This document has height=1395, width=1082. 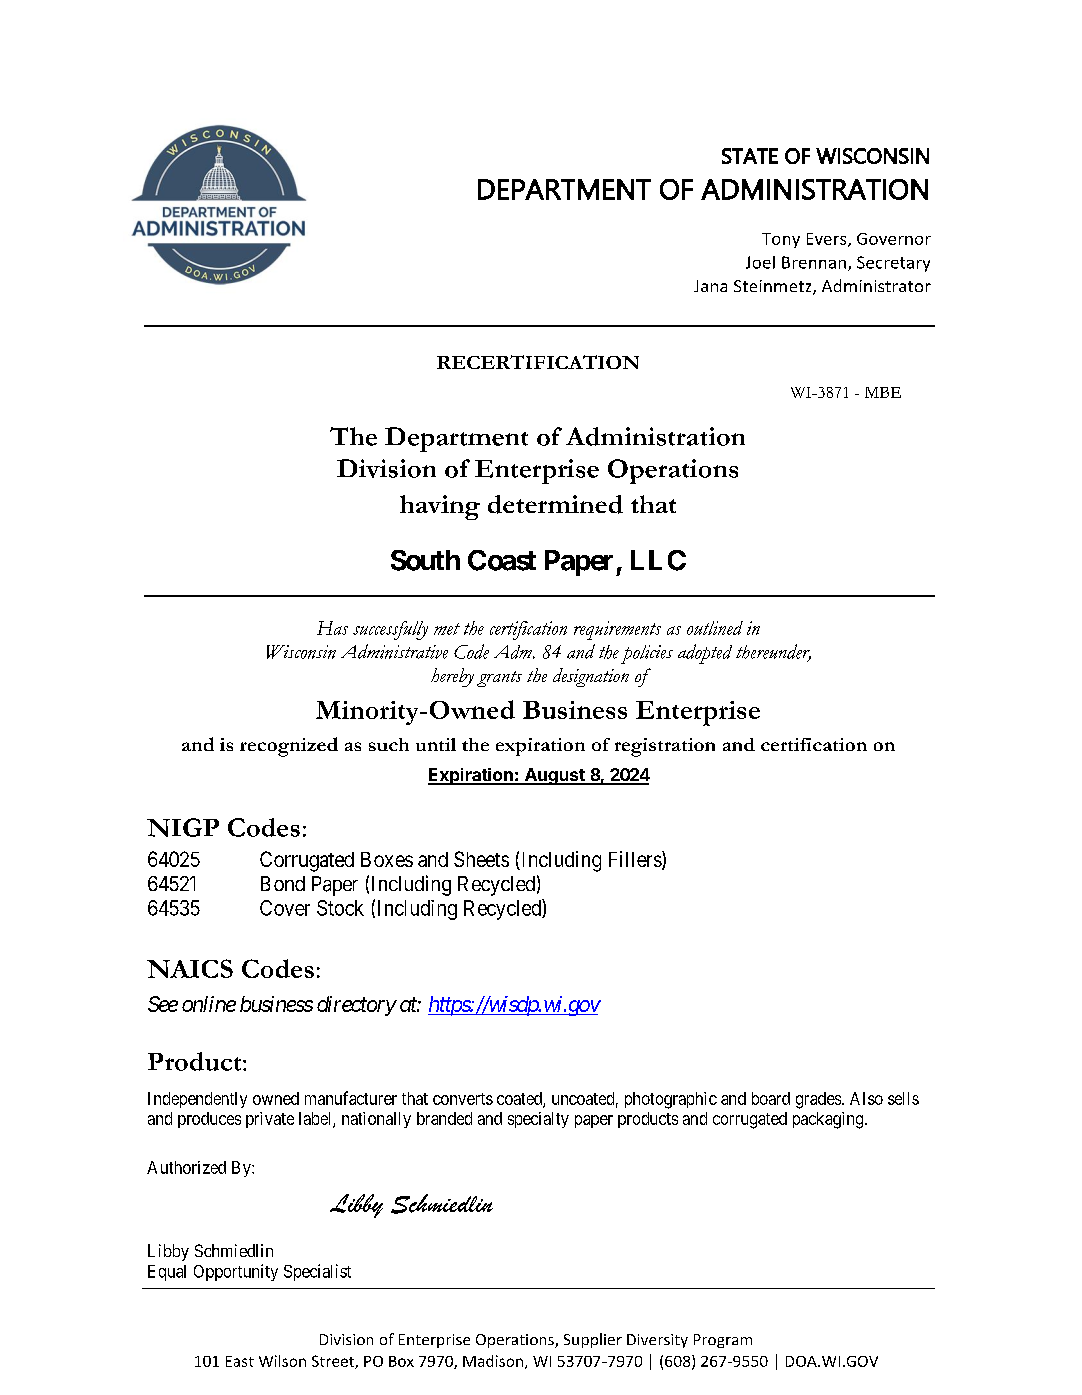 What do you see at coordinates (710, 286) in the document?
I see `Jana` at bounding box center [710, 286].
